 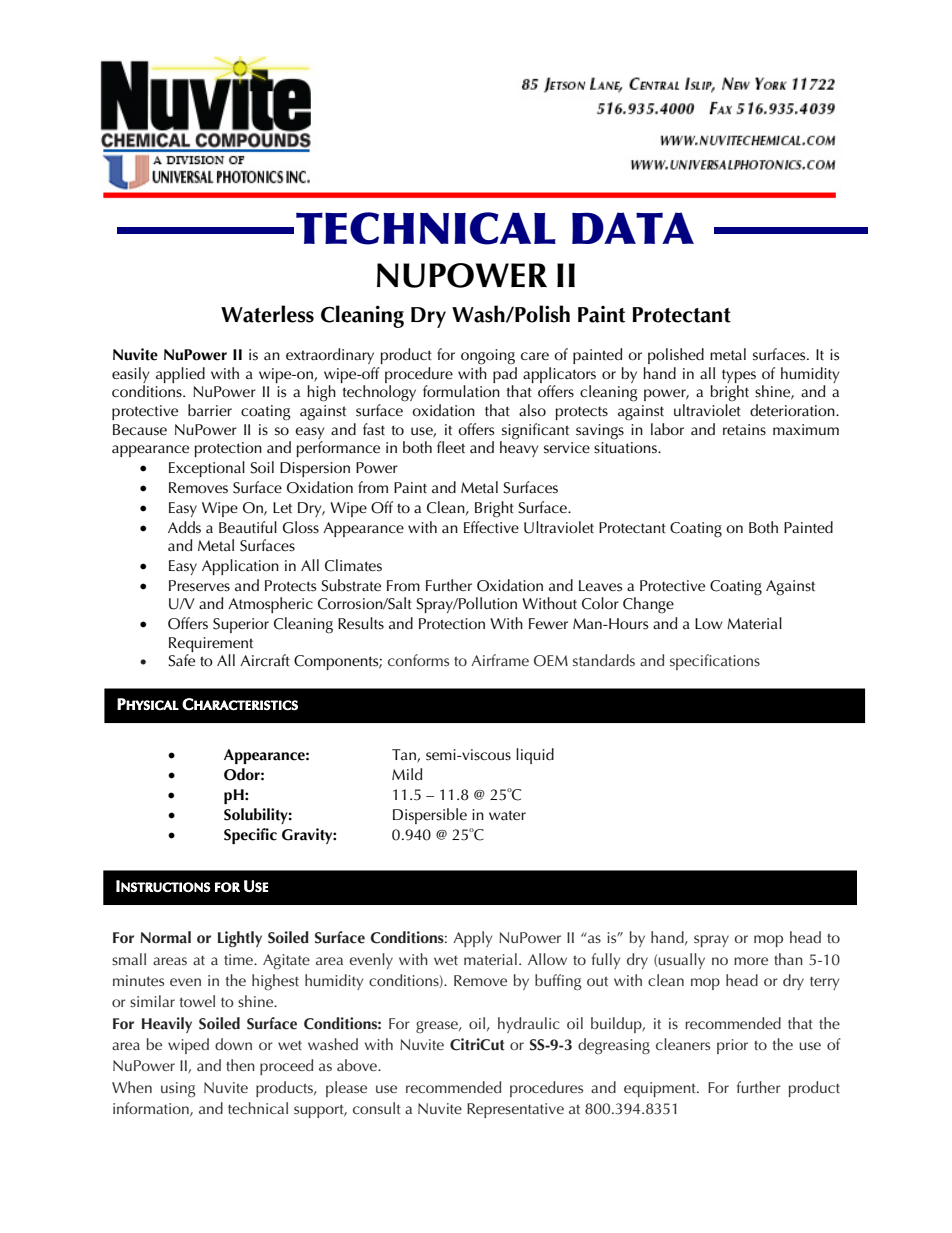 What do you see at coordinates (739, 377) in the image?
I see `types` at bounding box center [739, 377].
